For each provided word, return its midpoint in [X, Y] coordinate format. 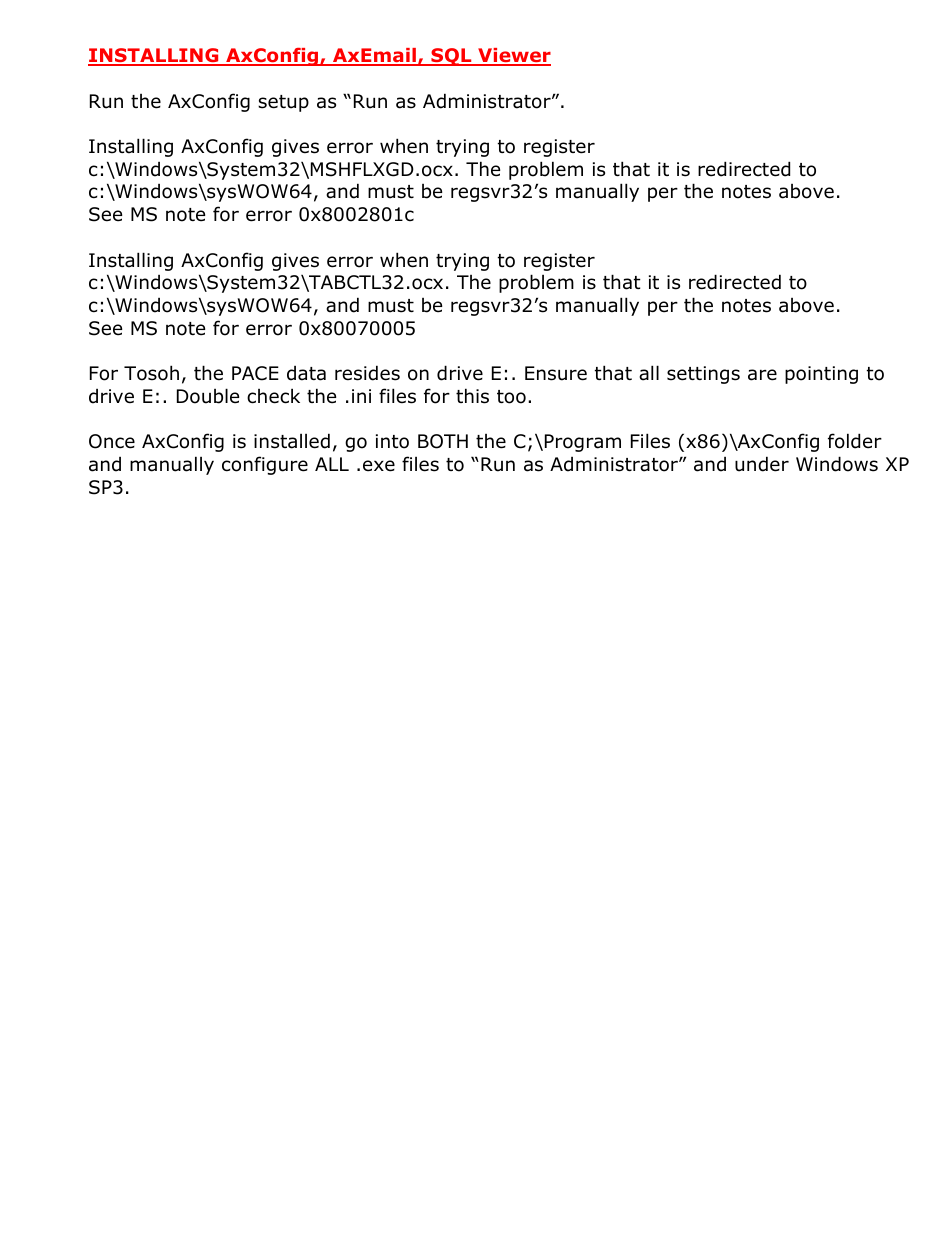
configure [265, 465]
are [762, 375]
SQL [451, 57]
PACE [255, 373]
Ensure [556, 373]
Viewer [513, 57]
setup [283, 103]
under [762, 464]
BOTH [443, 441]
